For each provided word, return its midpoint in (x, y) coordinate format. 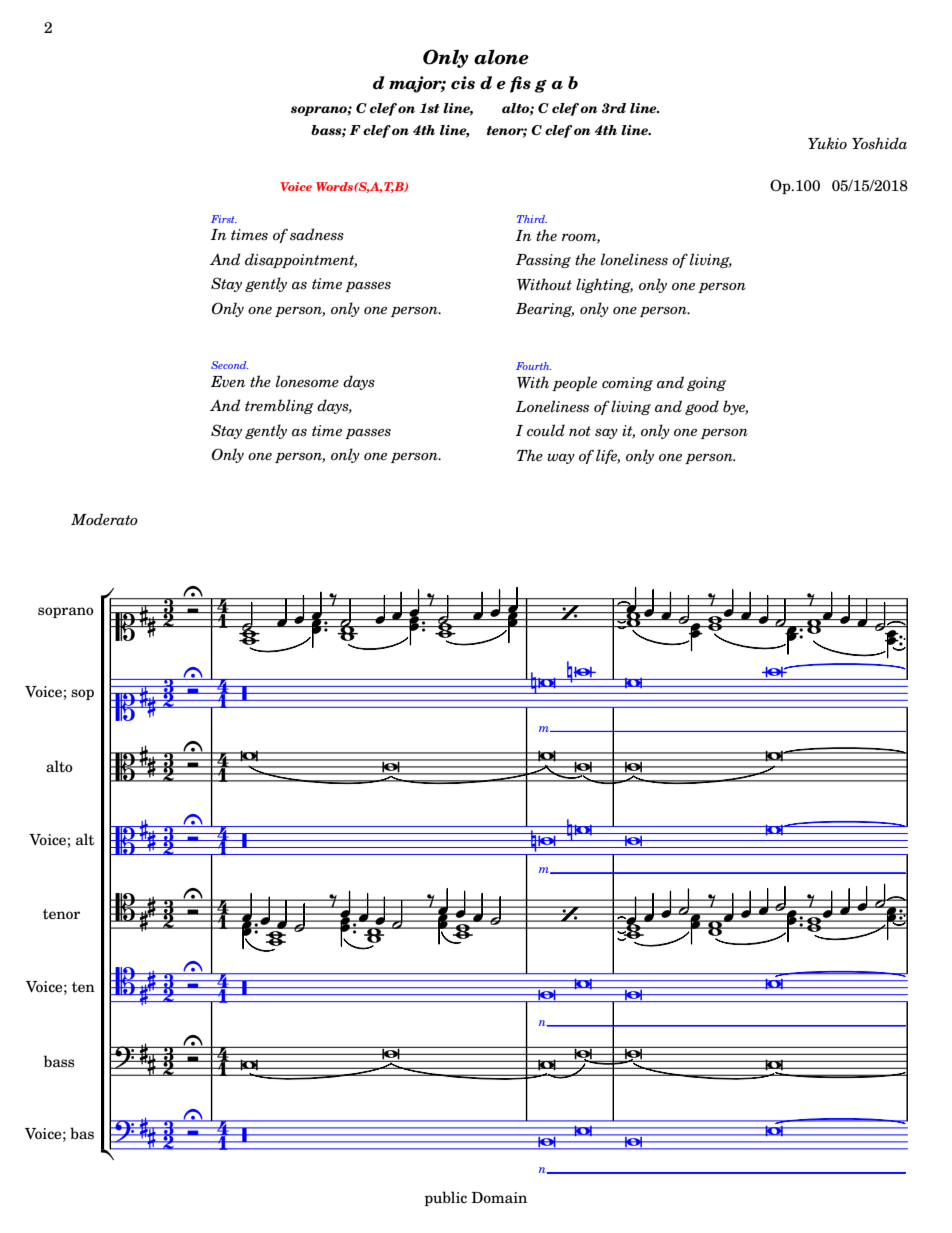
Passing (543, 261)
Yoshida (879, 143)
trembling (279, 406)
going (706, 384)
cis (463, 83)
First (224, 219)
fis (520, 84)
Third (532, 219)
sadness (317, 234)
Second (229, 365)
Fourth (533, 366)
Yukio (827, 143)
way (561, 459)
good (702, 407)
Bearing (545, 310)
